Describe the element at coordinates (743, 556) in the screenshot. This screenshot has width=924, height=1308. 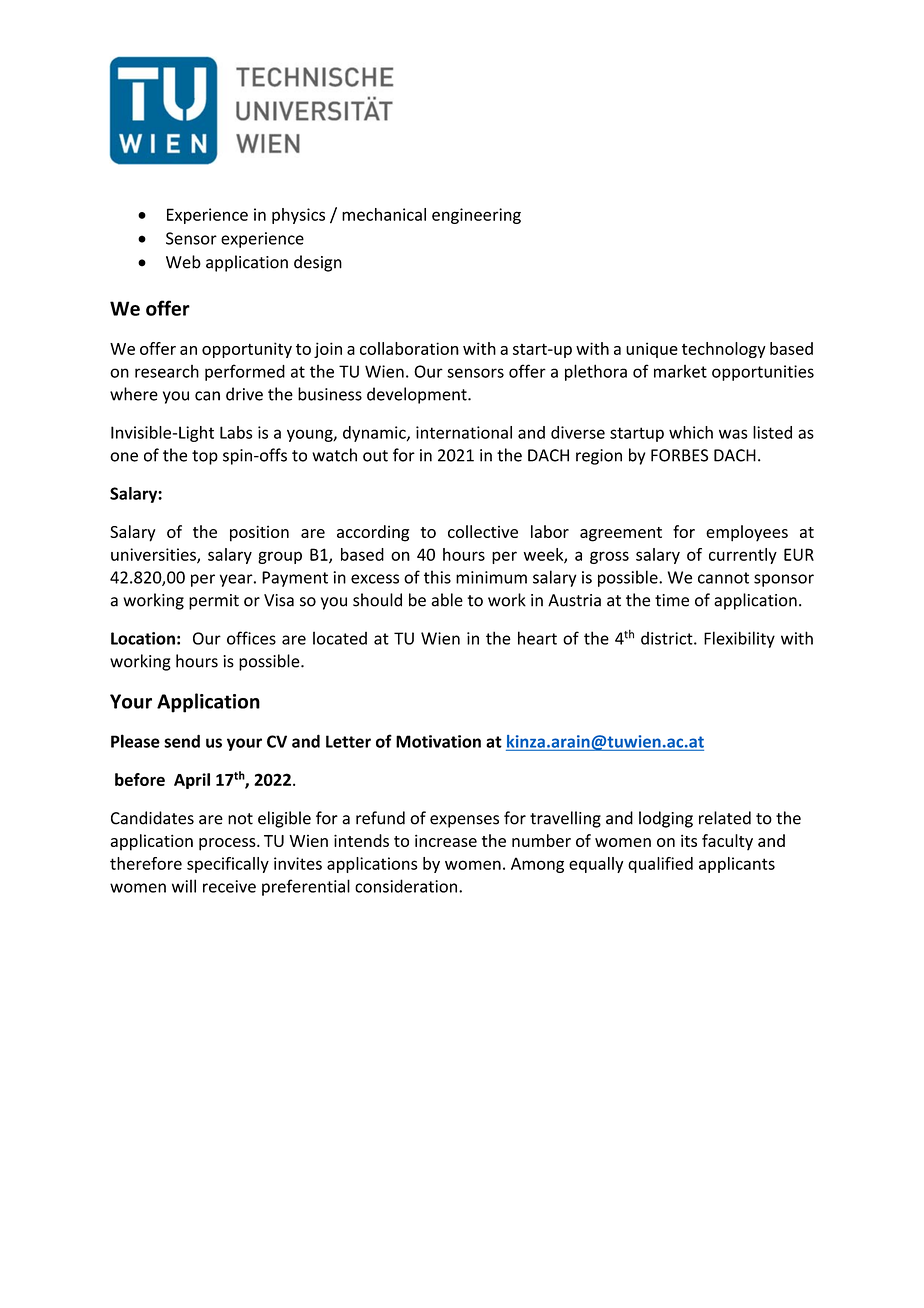
I see `currently` at that location.
